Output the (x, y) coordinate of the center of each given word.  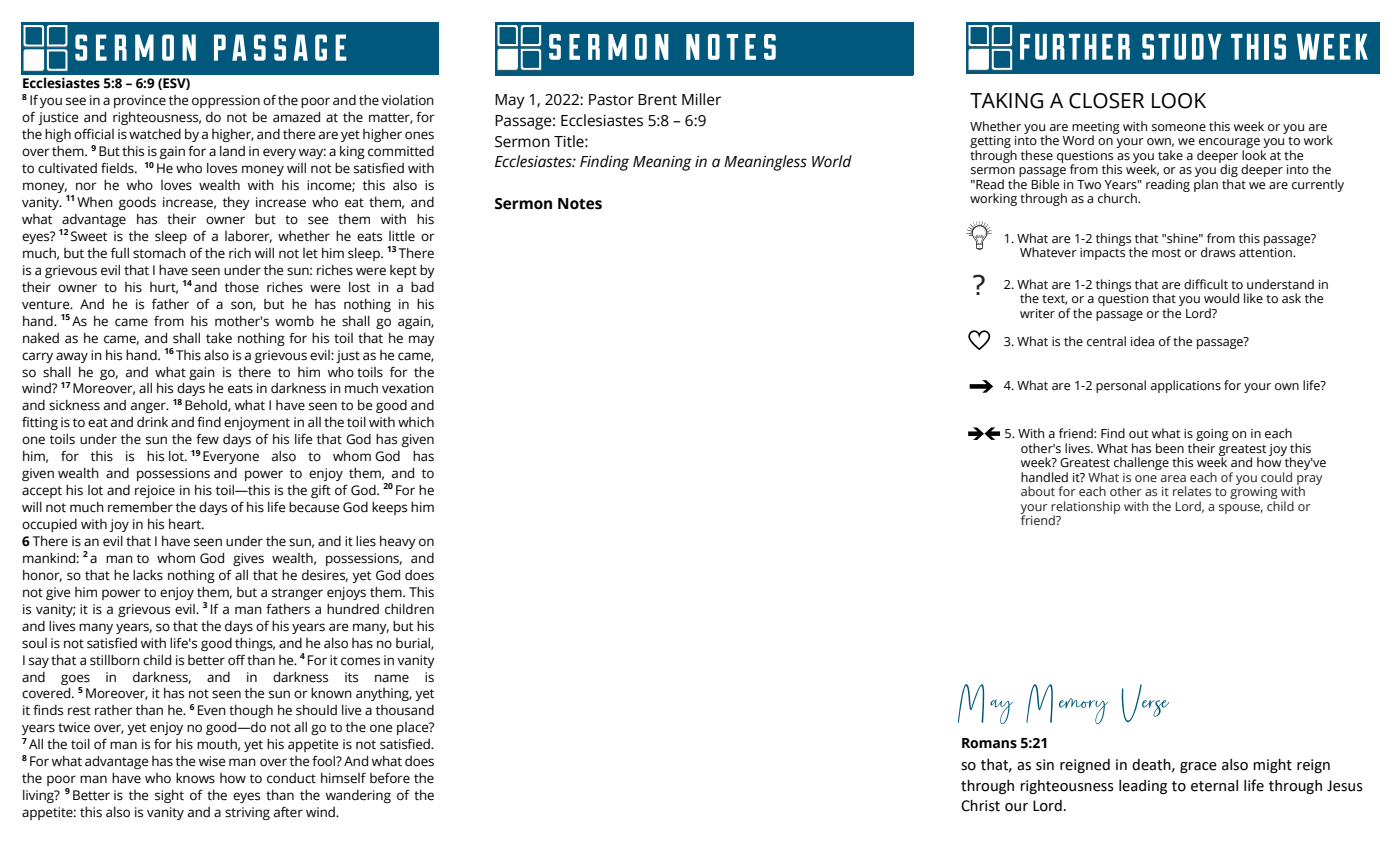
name (392, 678)
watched (155, 134)
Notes (580, 204)
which (416, 422)
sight (169, 796)
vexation (408, 388)
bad (422, 287)
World (832, 161)
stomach (159, 253)
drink (152, 422)
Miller (701, 99)
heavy (398, 542)
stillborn (115, 660)
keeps (389, 508)
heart (186, 524)
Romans (989, 743)
